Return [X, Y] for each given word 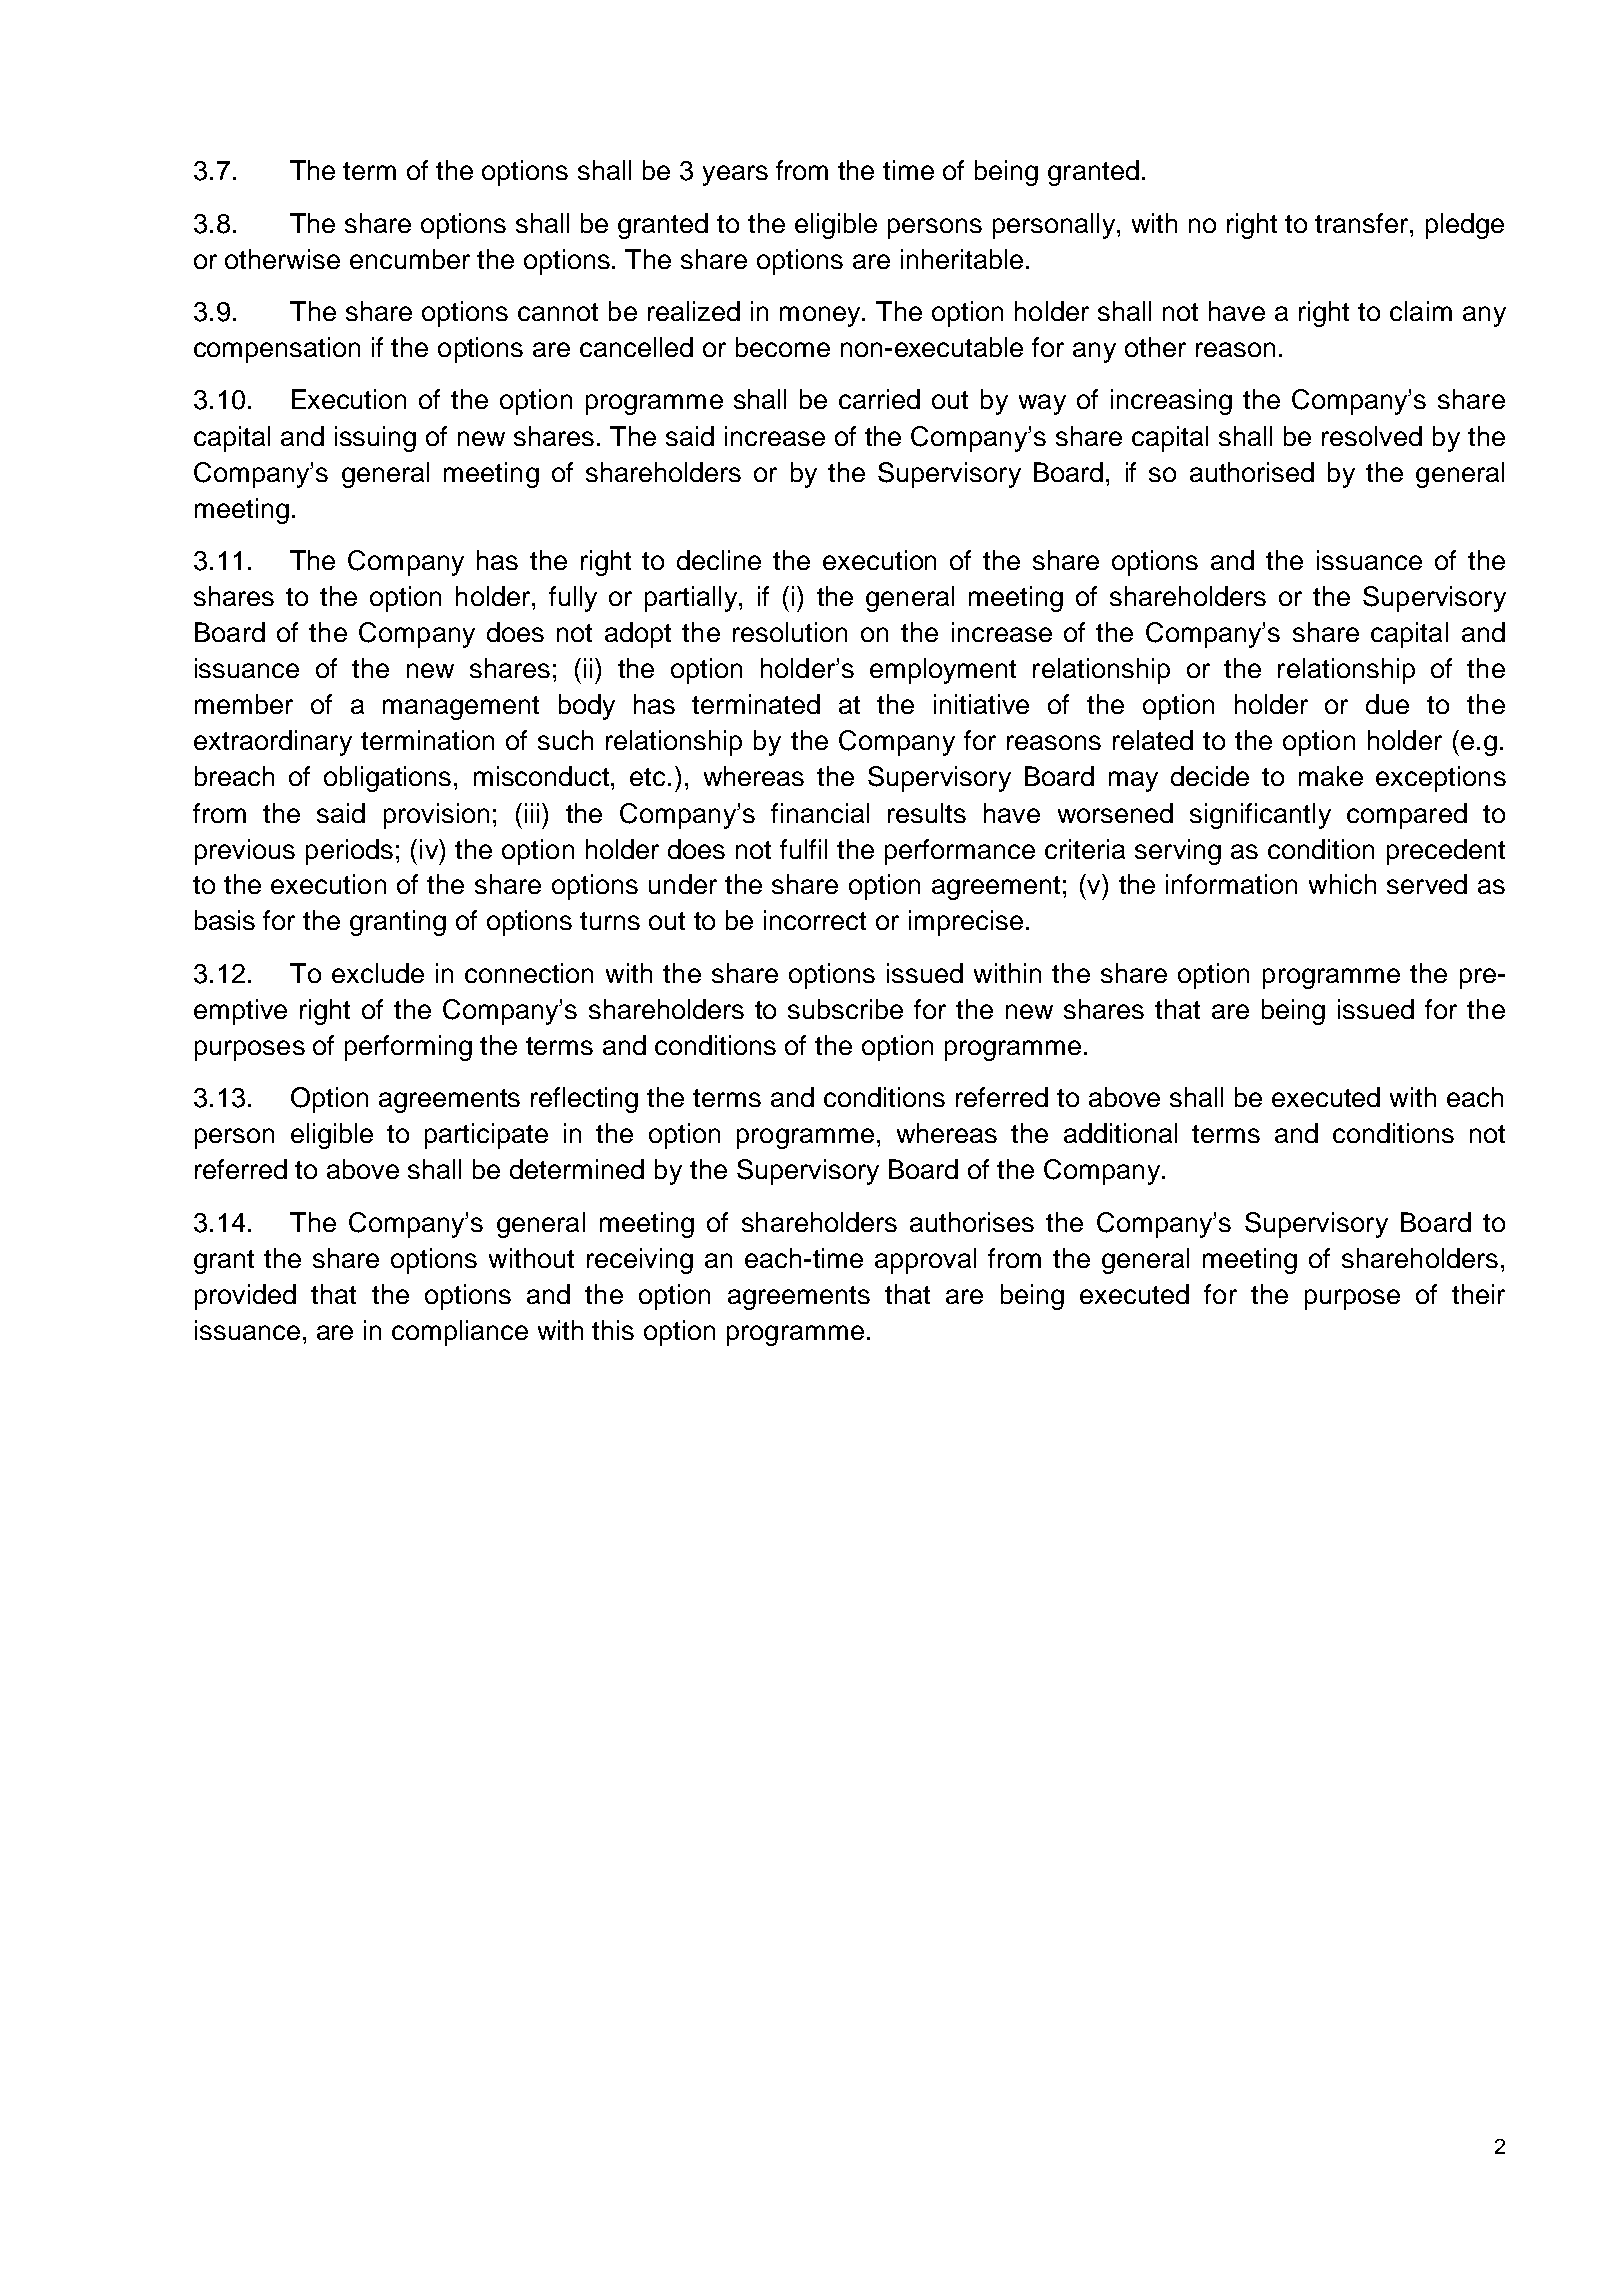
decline [719, 560]
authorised [1252, 472]
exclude [378, 973]
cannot [558, 312]
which [1342, 884]
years [735, 175]
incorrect [815, 920]
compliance [460, 1333]
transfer [1363, 223]
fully [573, 599]
